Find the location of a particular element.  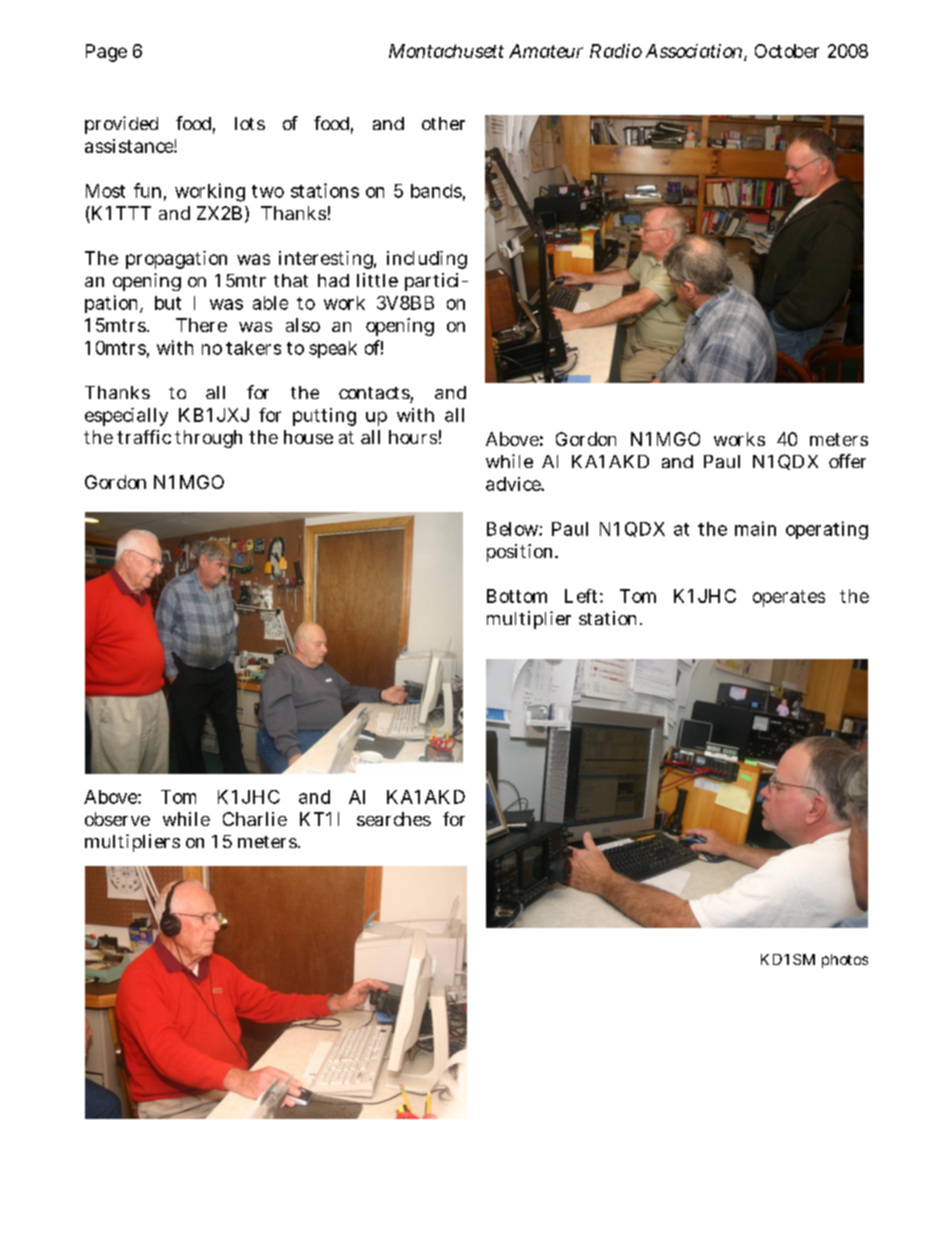

Charlie is located at coordinates (255, 819).
